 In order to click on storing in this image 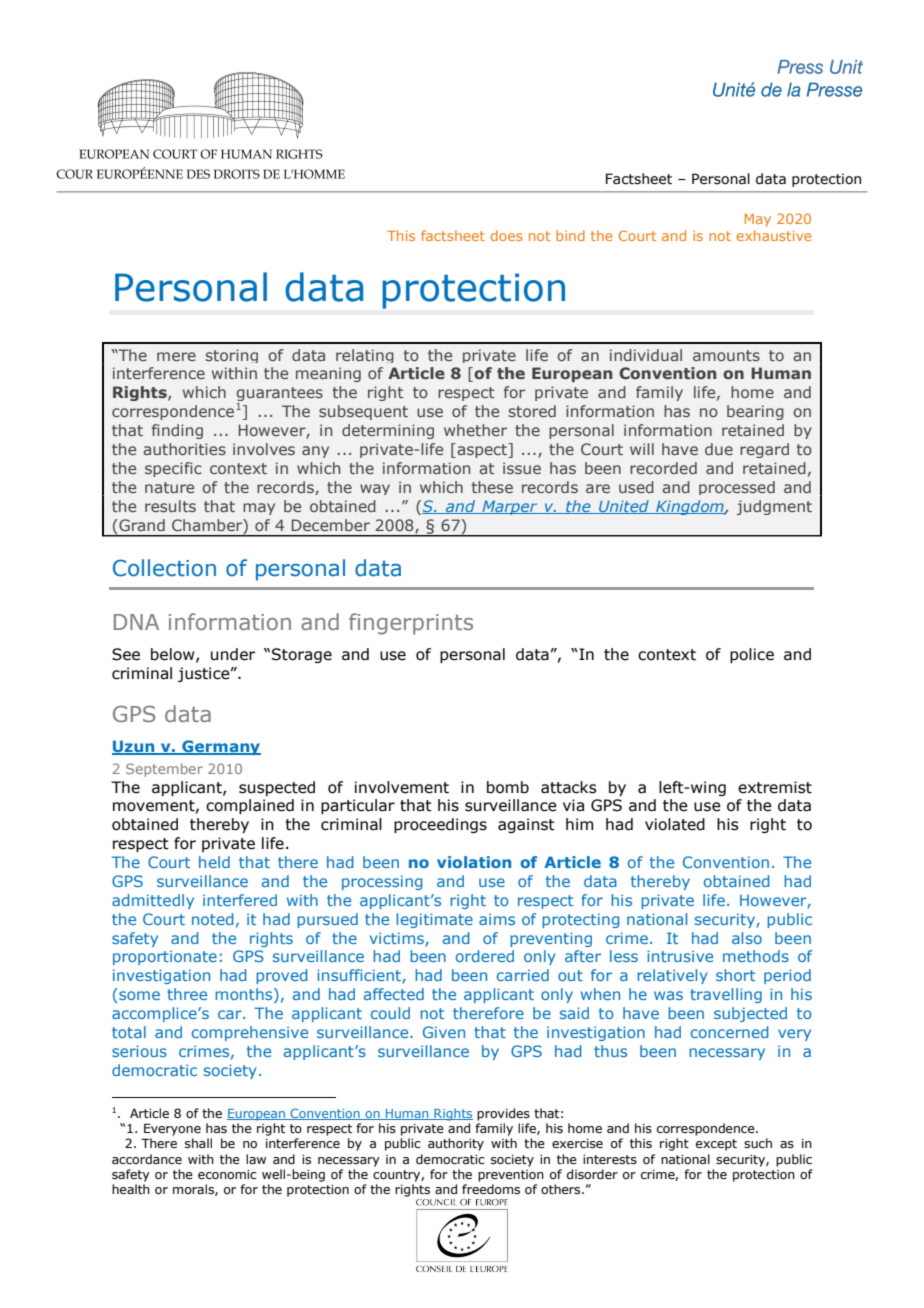, I will do `click(232, 356)`.
